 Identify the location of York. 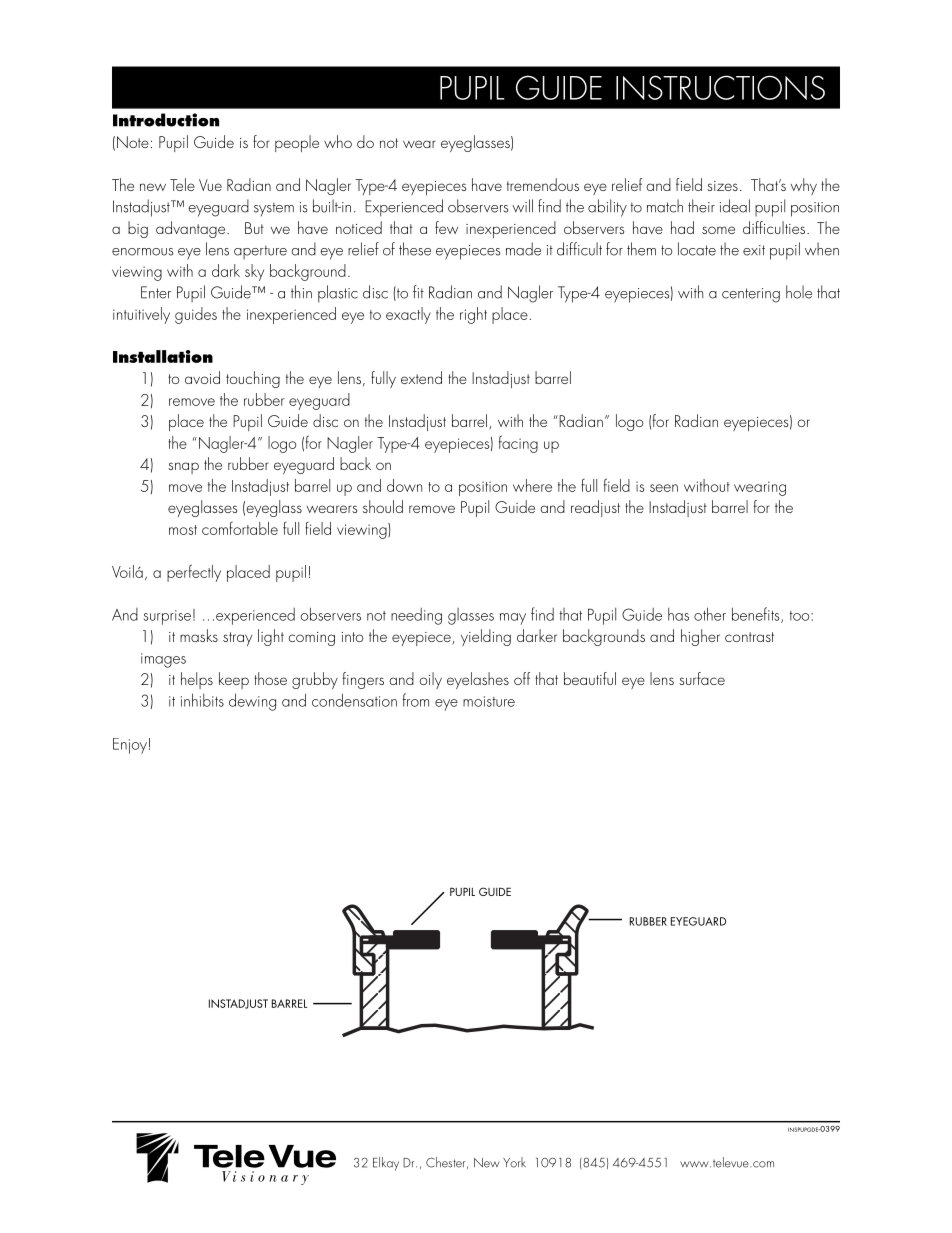
(514, 1162).
